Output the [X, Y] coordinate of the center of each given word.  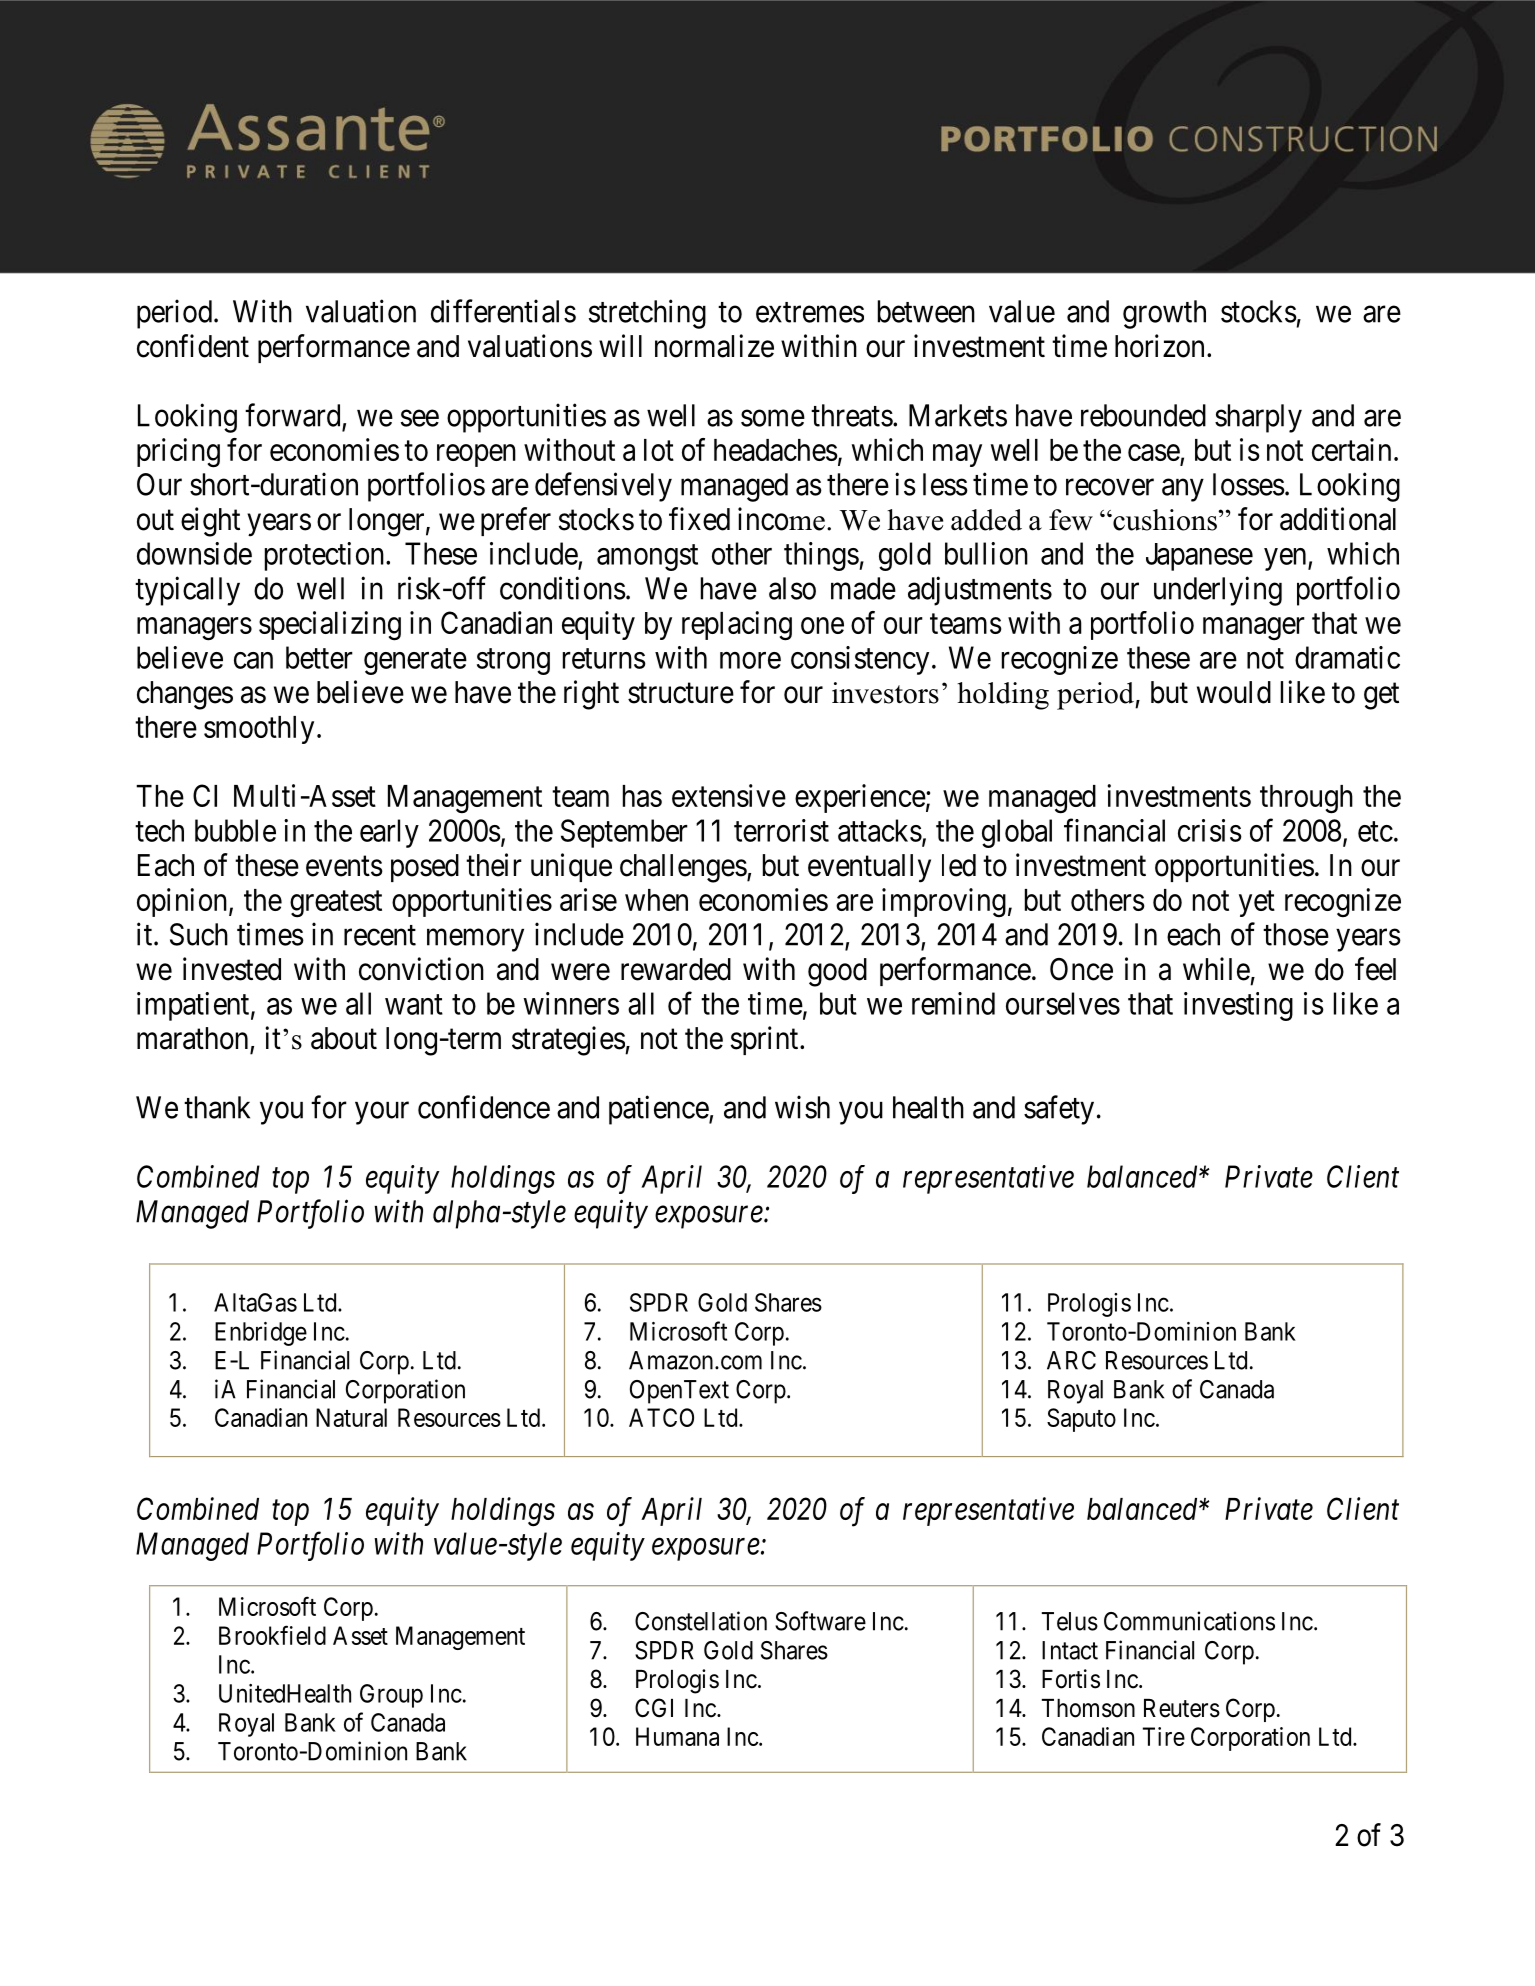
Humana [677, 1736]
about [344, 1038]
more [750, 660]
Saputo [1081, 1420]
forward [292, 415]
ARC [1071, 1360]
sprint [766, 1040]
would [1234, 692]
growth [1164, 314]
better [319, 657]
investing [1238, 1006]
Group [391, 1696]
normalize [714, 346]
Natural [351, 1417]
